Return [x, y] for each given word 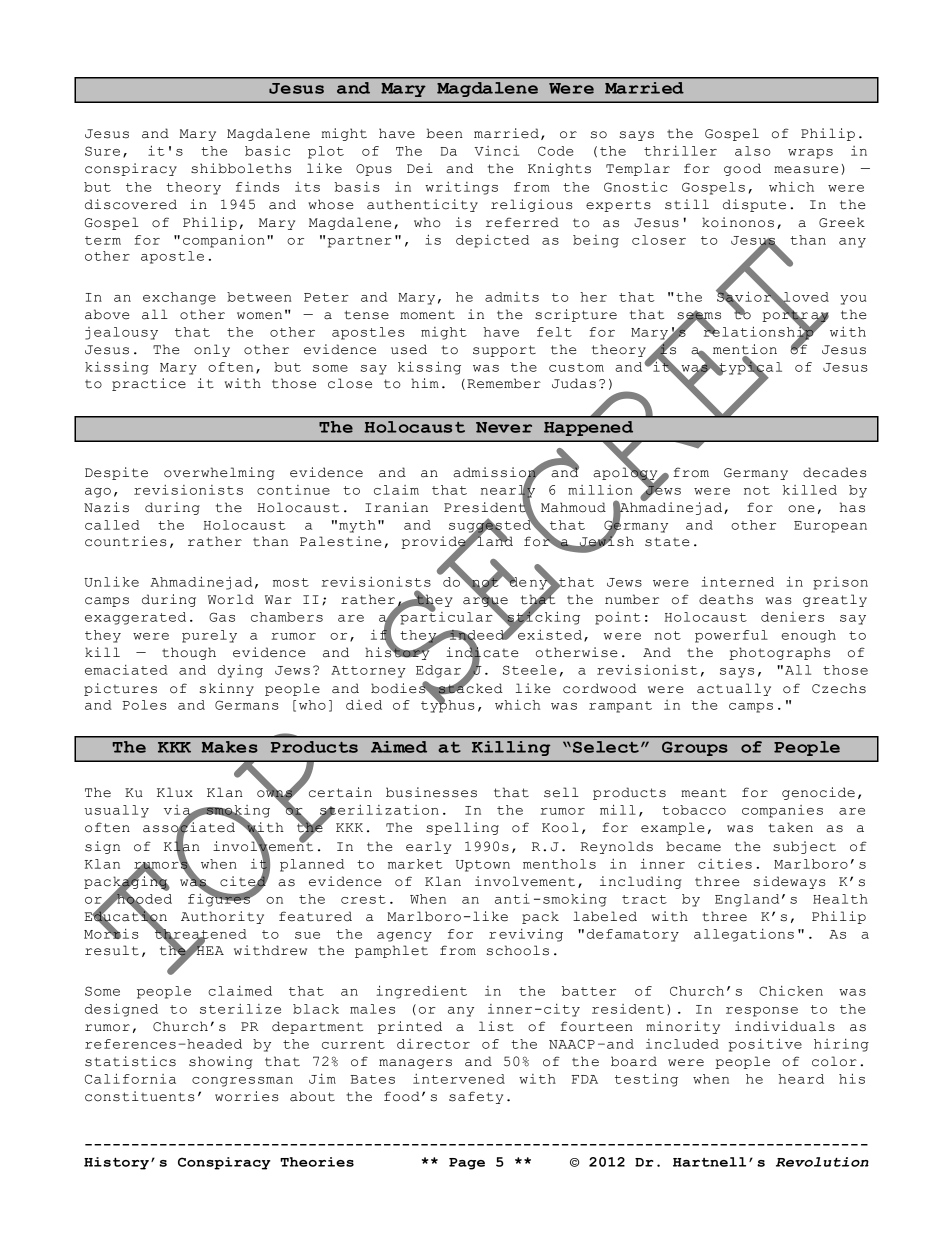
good [742, 169]
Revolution [822, 1162]
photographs [779, 653]
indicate [482, 652]
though [189, 653]
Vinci [496, 151]
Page [467, 1164]
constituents [140, 1096]
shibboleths [241, 168]
